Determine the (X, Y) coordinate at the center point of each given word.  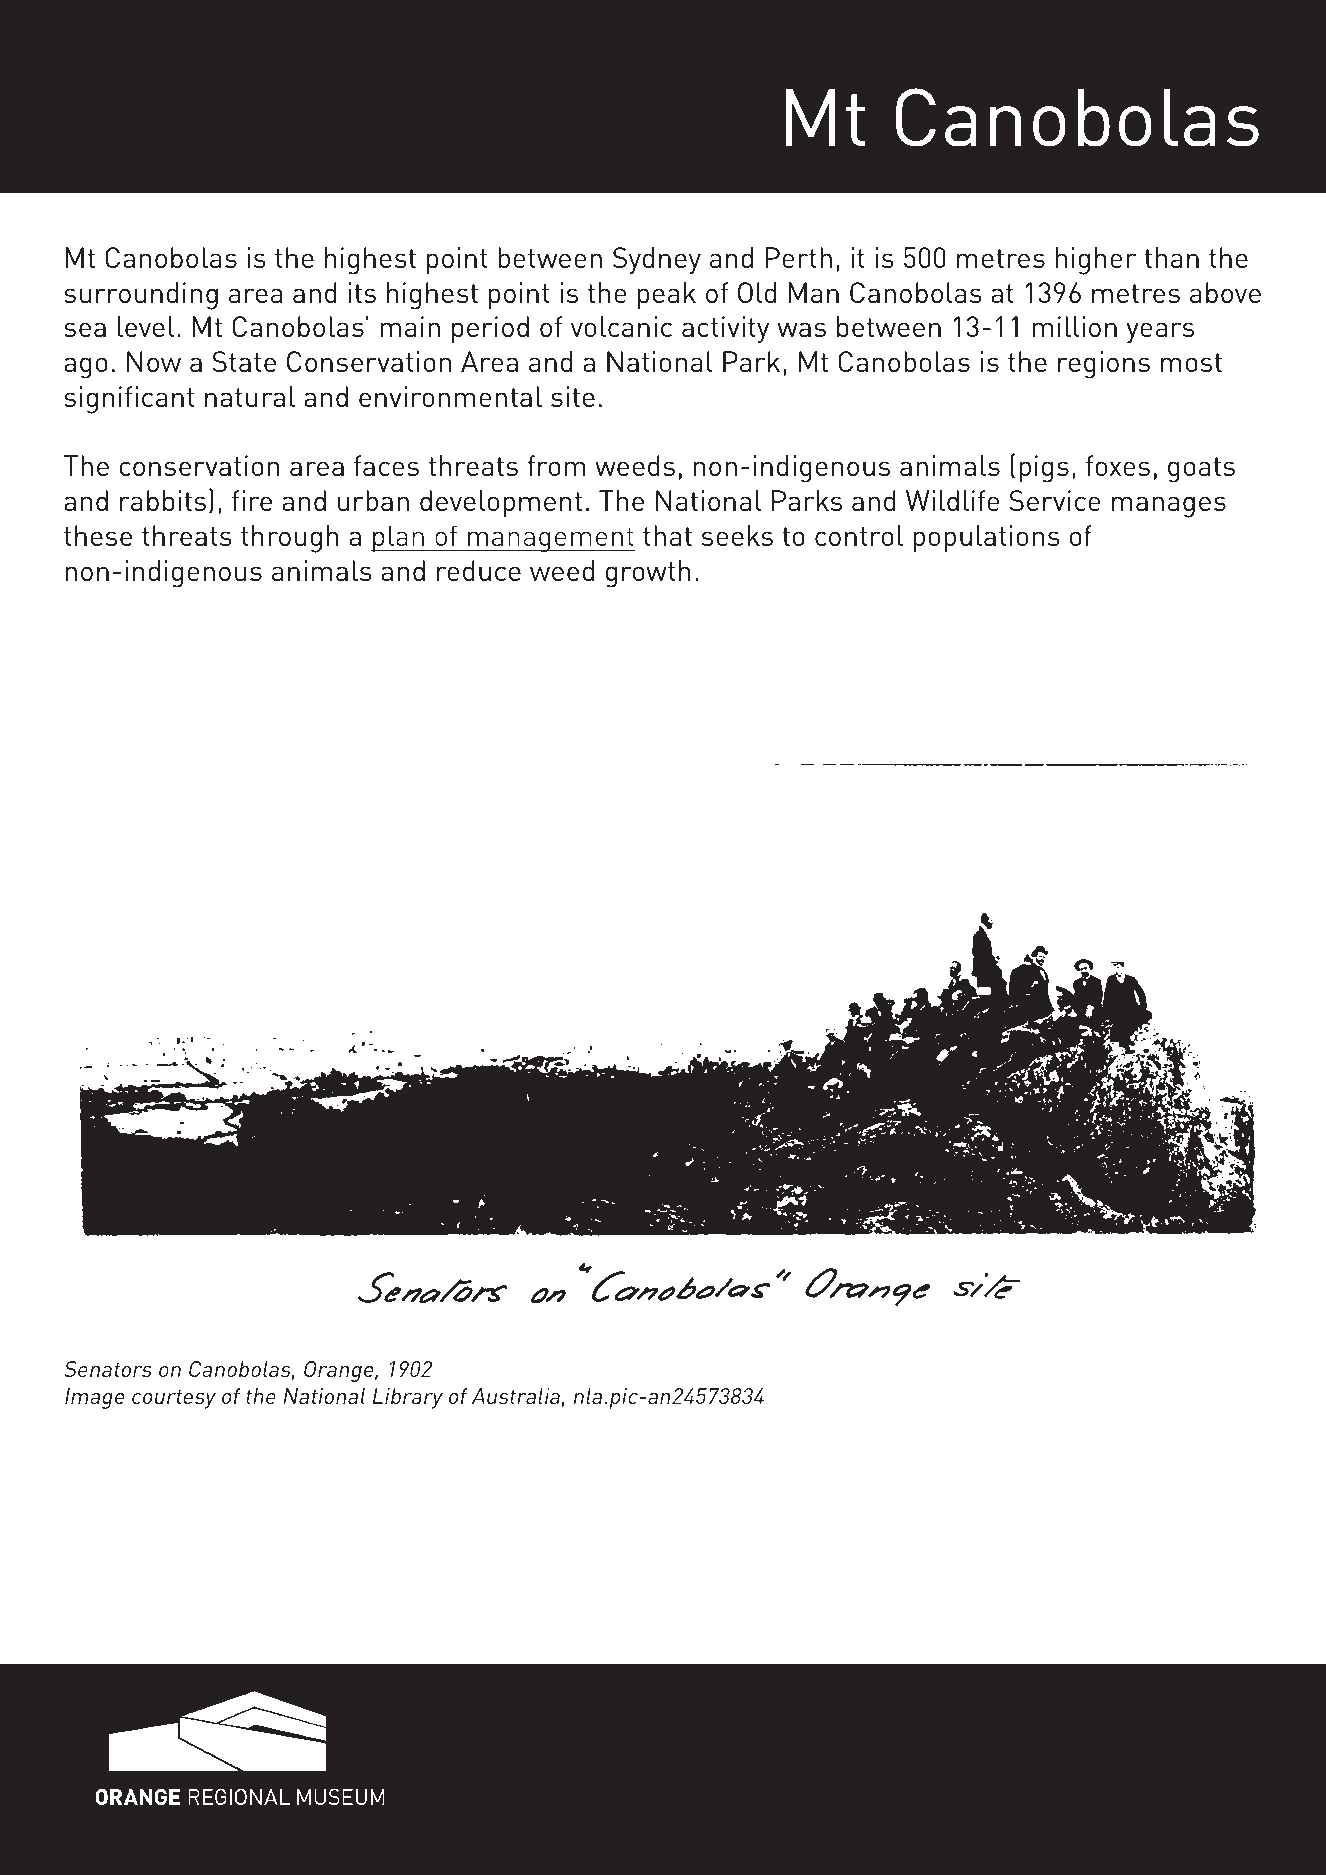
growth (648, 574)
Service (1055, 500)
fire (252, 500)
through (290, 539)
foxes (1118, 465)
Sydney (657, 260)
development (501, 504)
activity (725, 329)
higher (1096, 261)
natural (250, 396)
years (1160, 332)
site (573, 396)
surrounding (141, 296)
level (146, 326)
